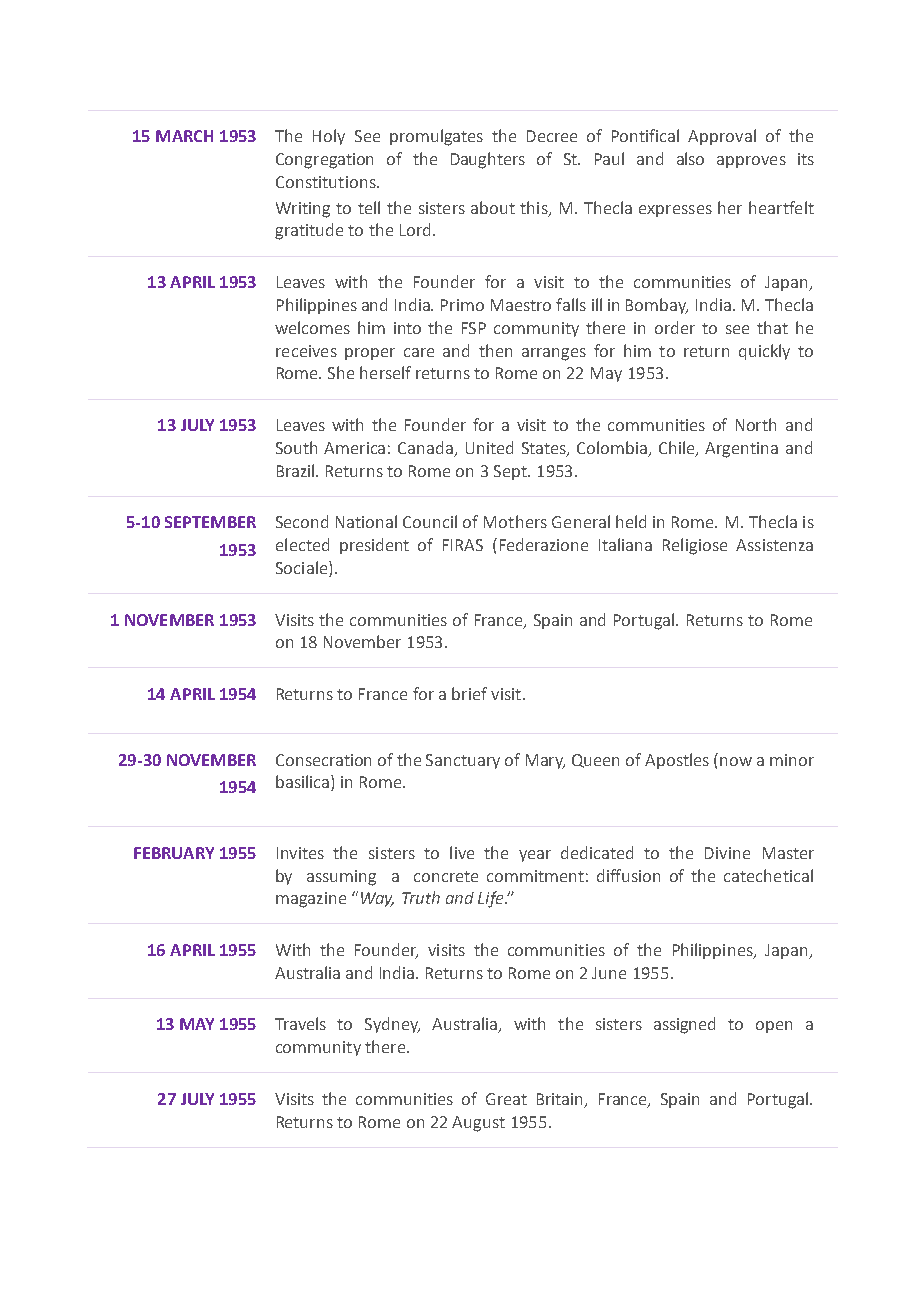 The height and width of the screenshot is (1308, 924). Describe the element at coordinates (625, 544) in the screenshot. I see `Italiana` at that location.
